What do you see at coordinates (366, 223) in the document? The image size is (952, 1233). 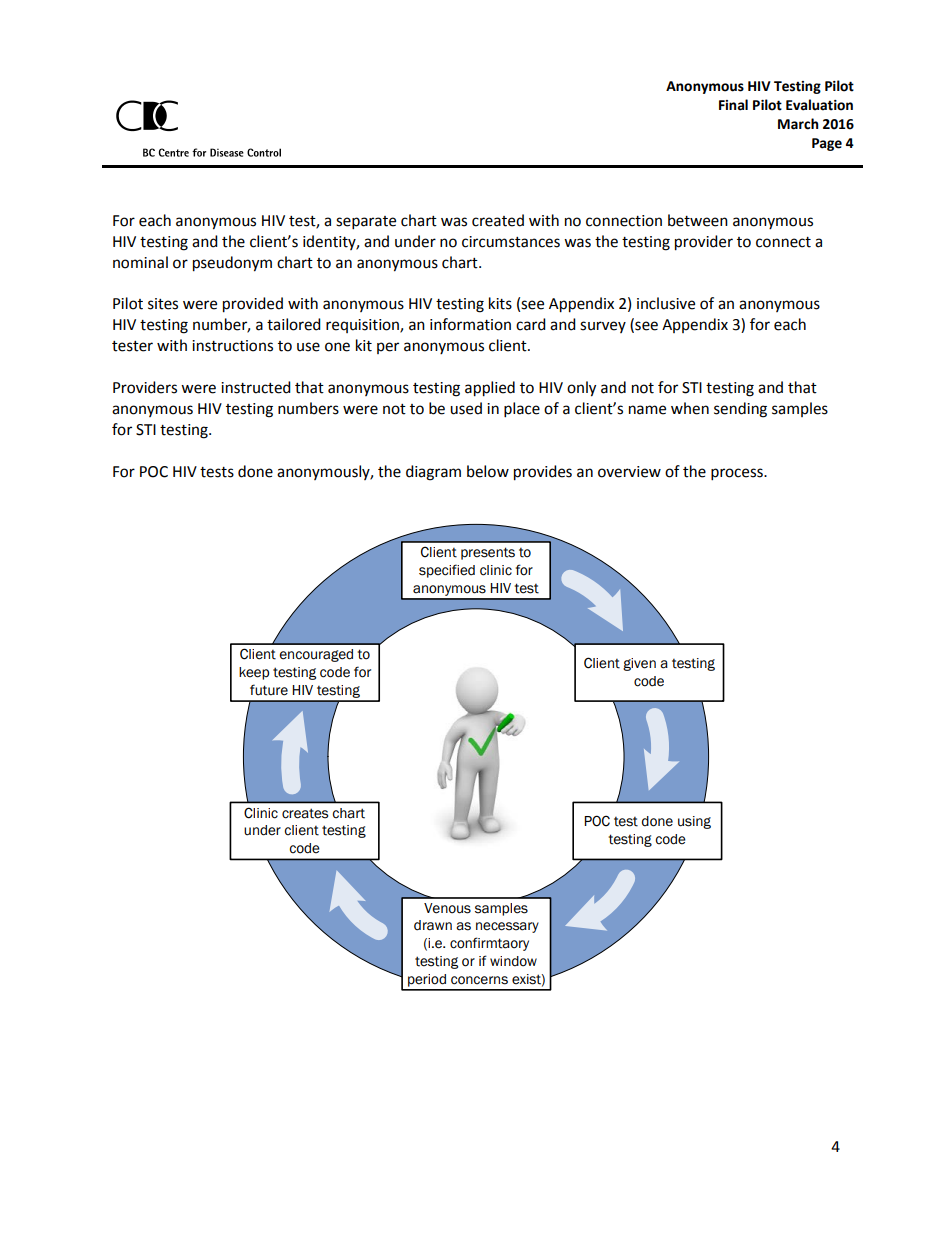 I see `separate` at bounding box center [366, 223].
